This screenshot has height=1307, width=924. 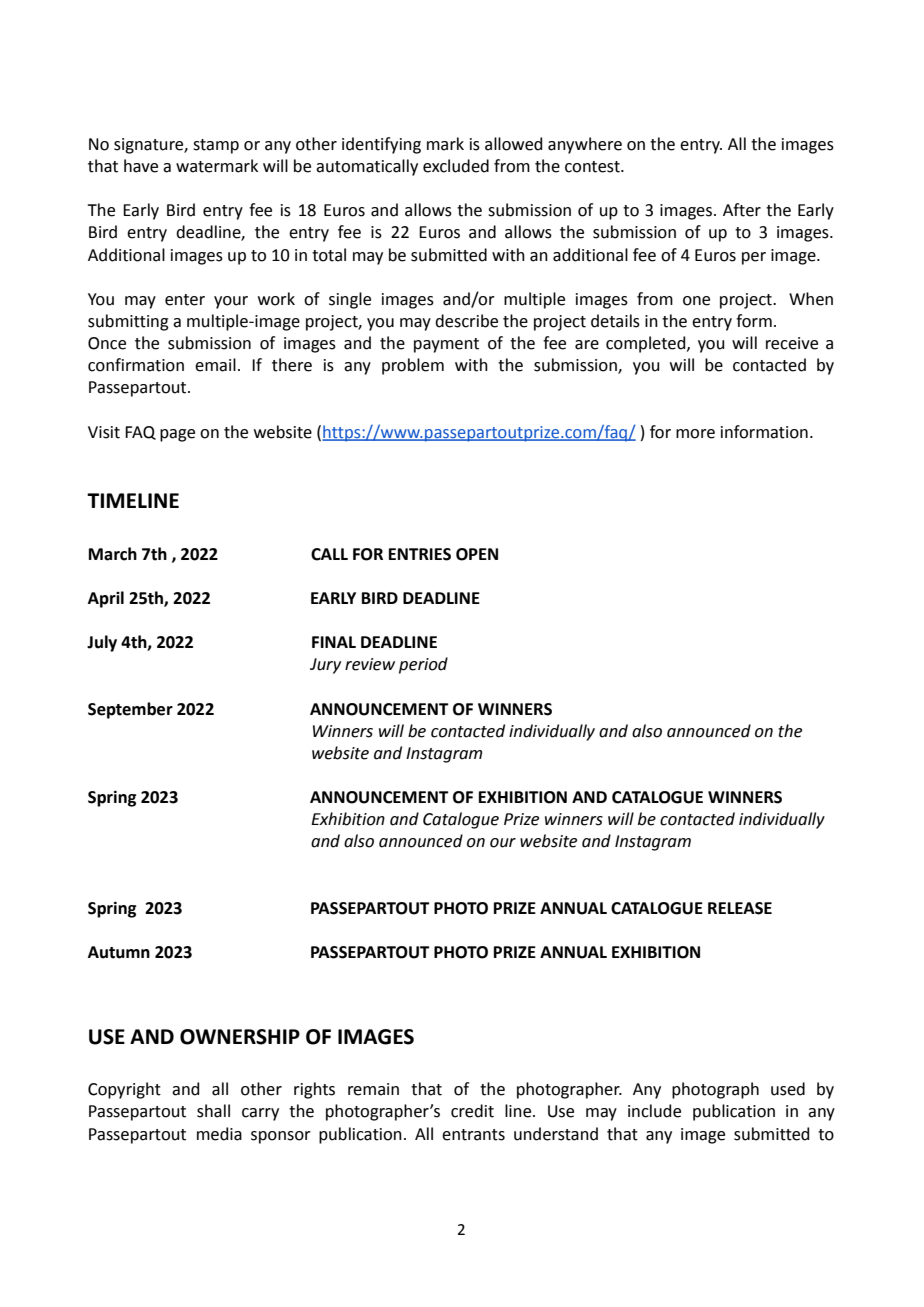 I want to click on more, so click(x=695, y=434).
